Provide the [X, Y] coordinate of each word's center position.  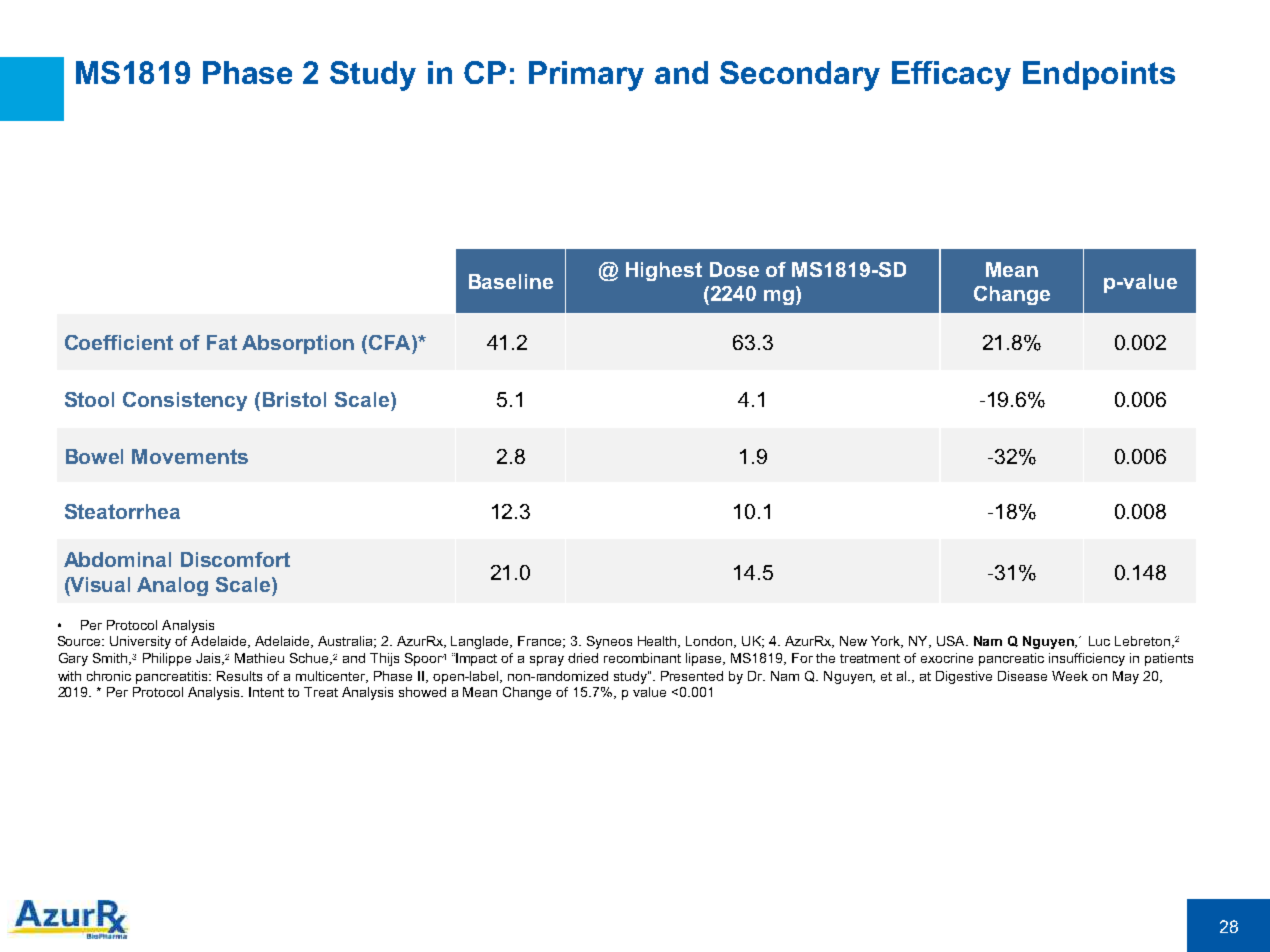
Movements [190, 456]
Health [658, 642]
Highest [664, 271]
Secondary [800, 76]
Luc [1099, 641]
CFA [391, 342]
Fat [222, 342]
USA [952, 641]
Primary [586, 76]
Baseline [511, 281]
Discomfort [235, 559]
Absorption [298, 344]
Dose [734, 269]
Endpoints [1099, 75]
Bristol [294, 399]
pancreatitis [173, 677]
